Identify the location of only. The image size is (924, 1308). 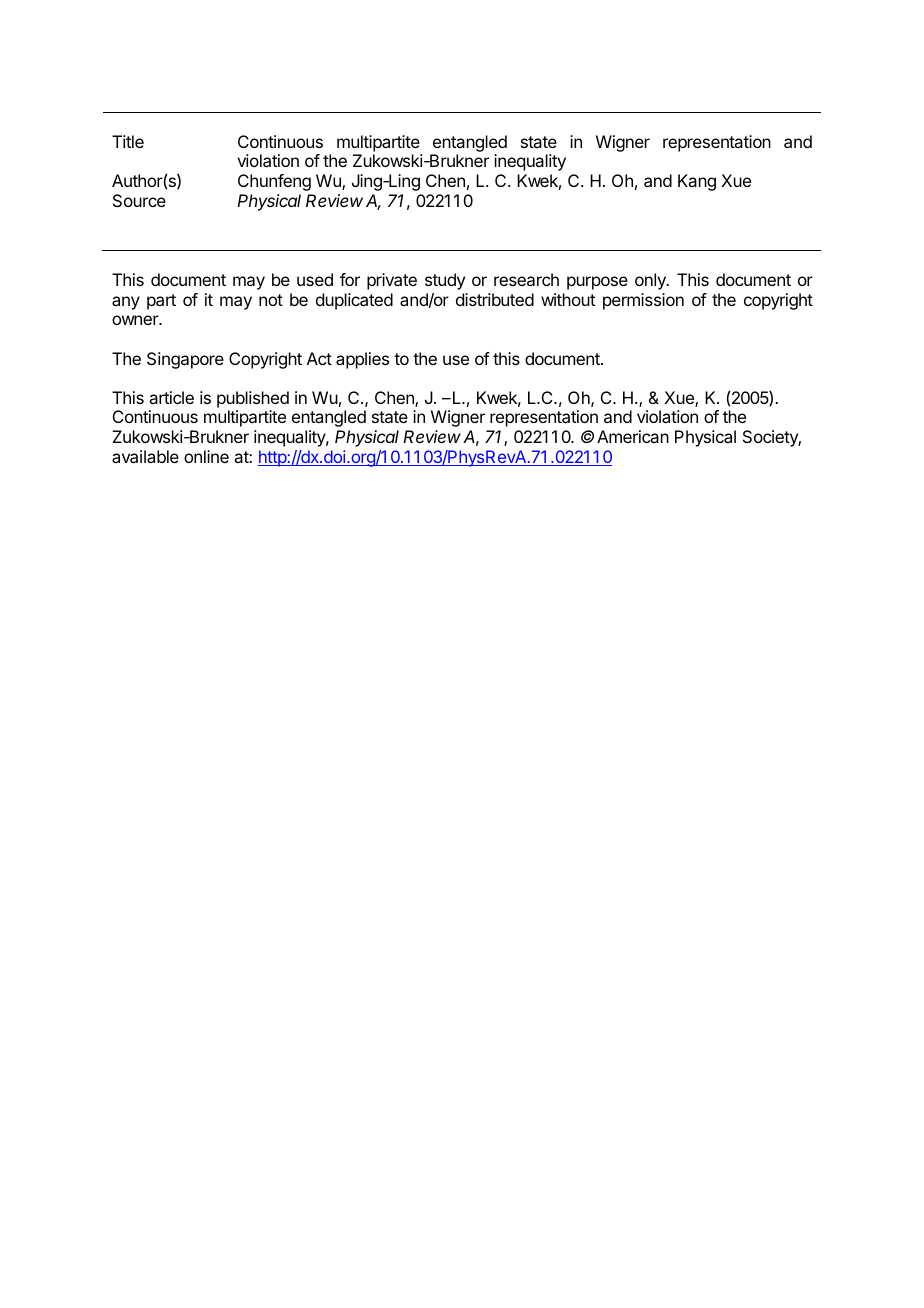
(651, 281).
